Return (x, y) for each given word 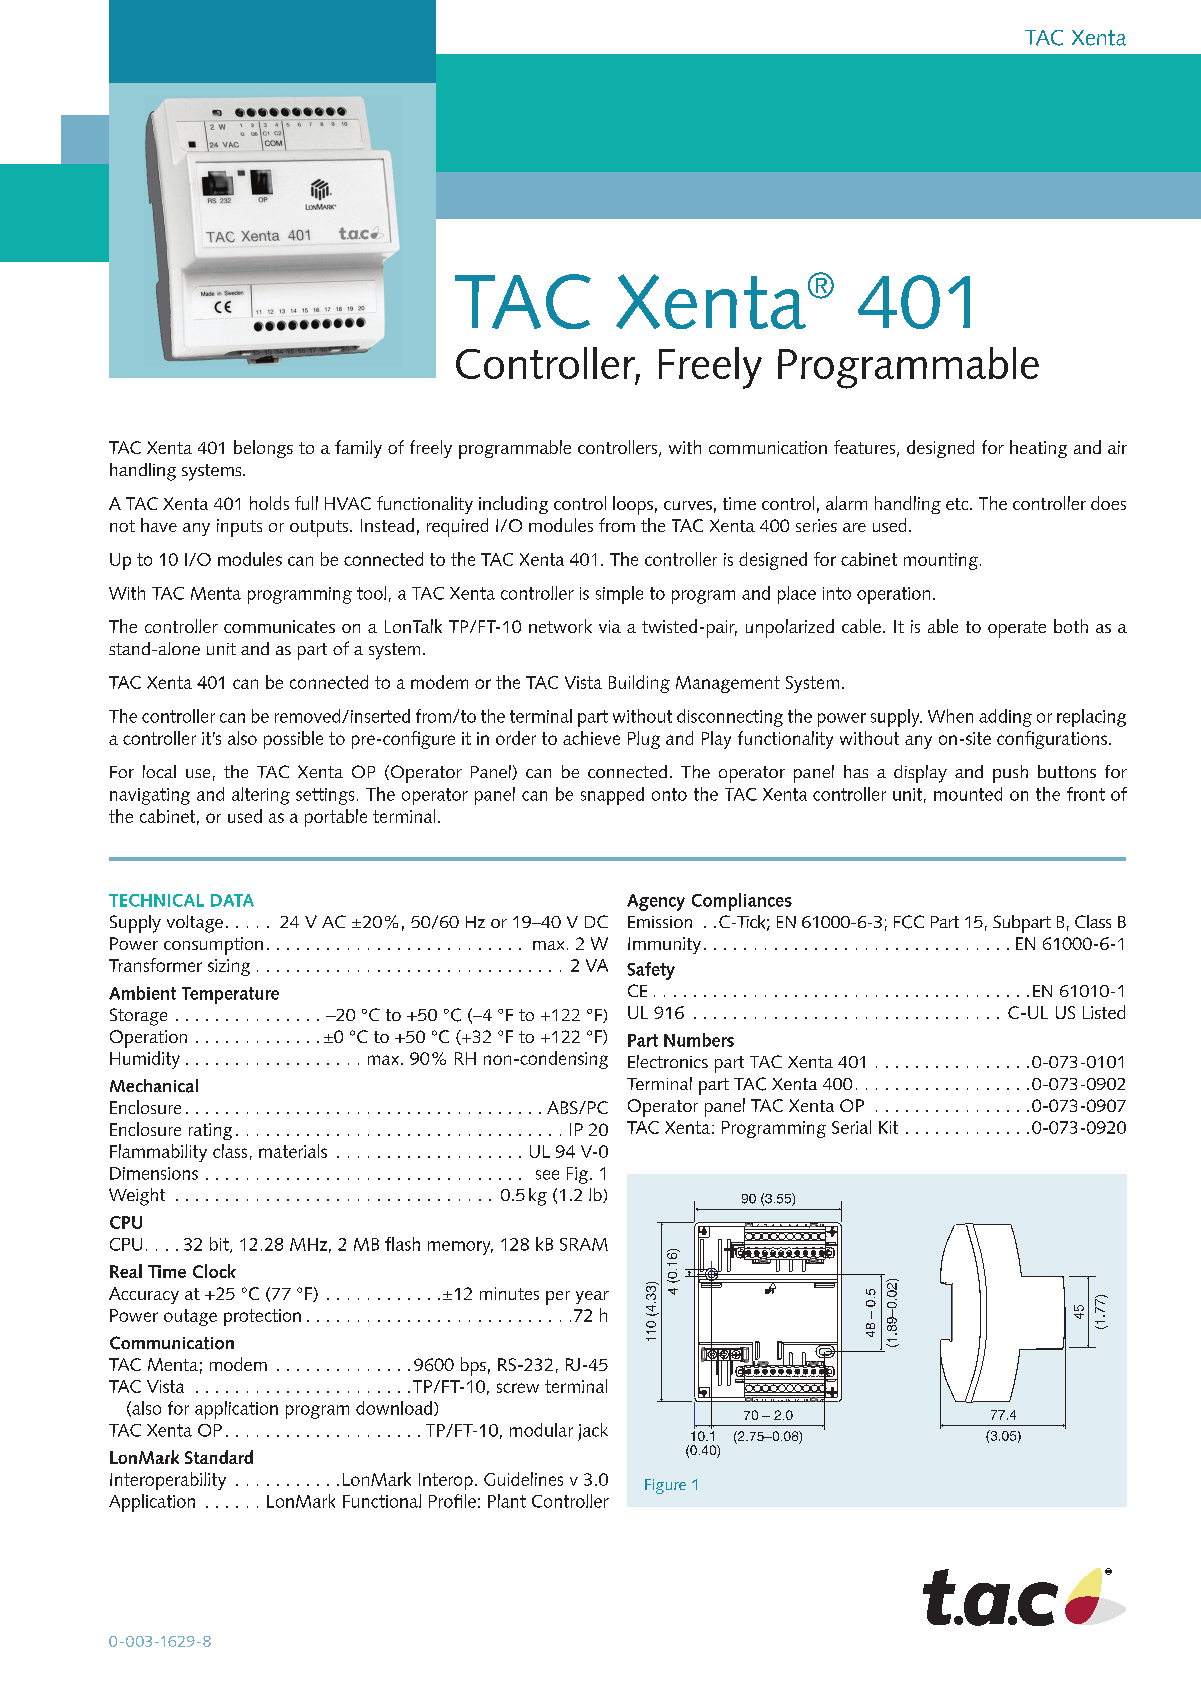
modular (541, 1430)
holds (269, 503)
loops (633, 505)
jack (593, 1432)
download (395, 1408)
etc (958, 504)
